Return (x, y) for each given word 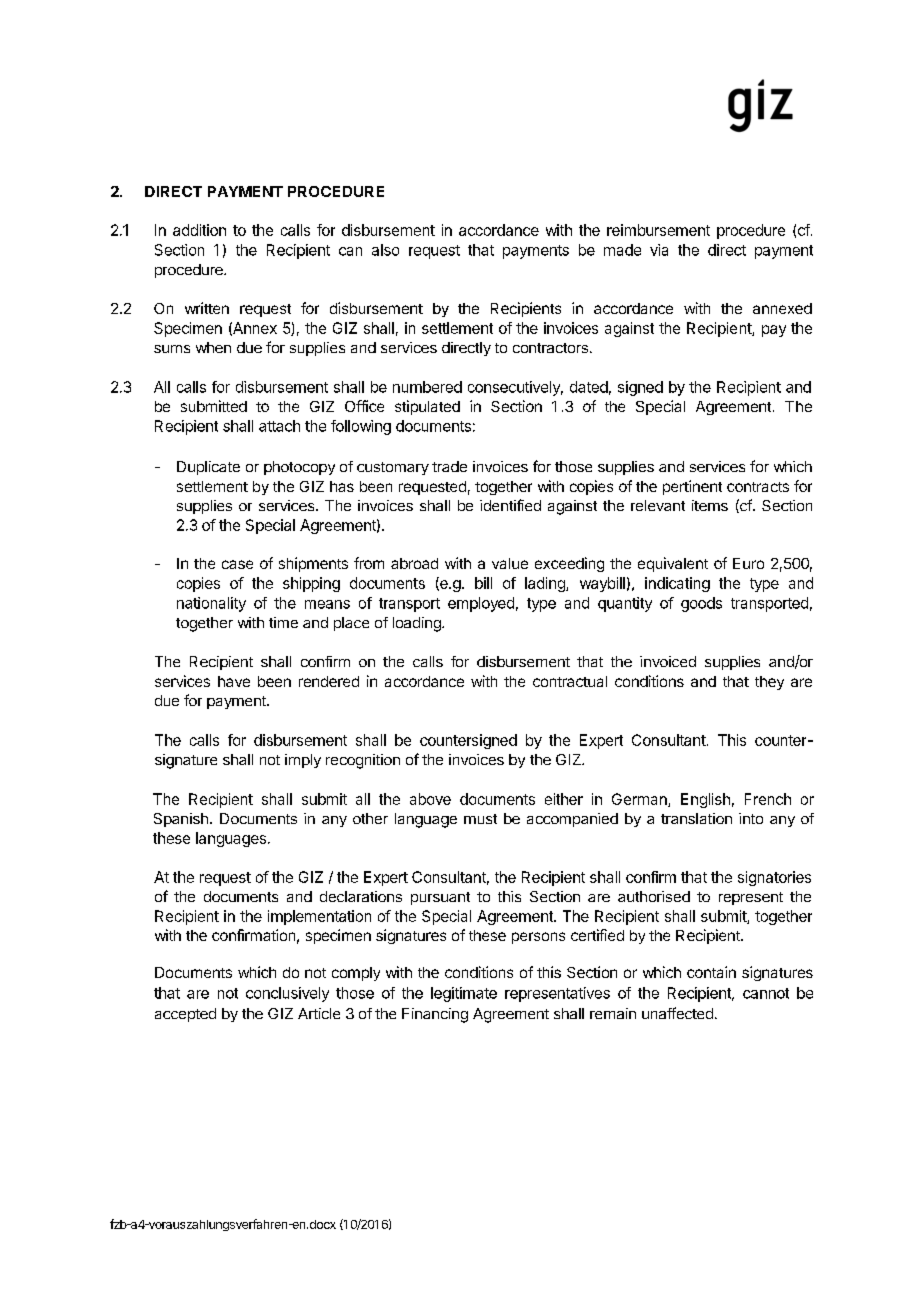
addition (199, 230)
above (430, 799)
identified (510, 505)
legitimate (464, 994)
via (659, 250)
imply (303, 761)
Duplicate (208, 468)
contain (711, 972)
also (385, 250)
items (710, 505)
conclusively (287, 994)
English (705, 800)
